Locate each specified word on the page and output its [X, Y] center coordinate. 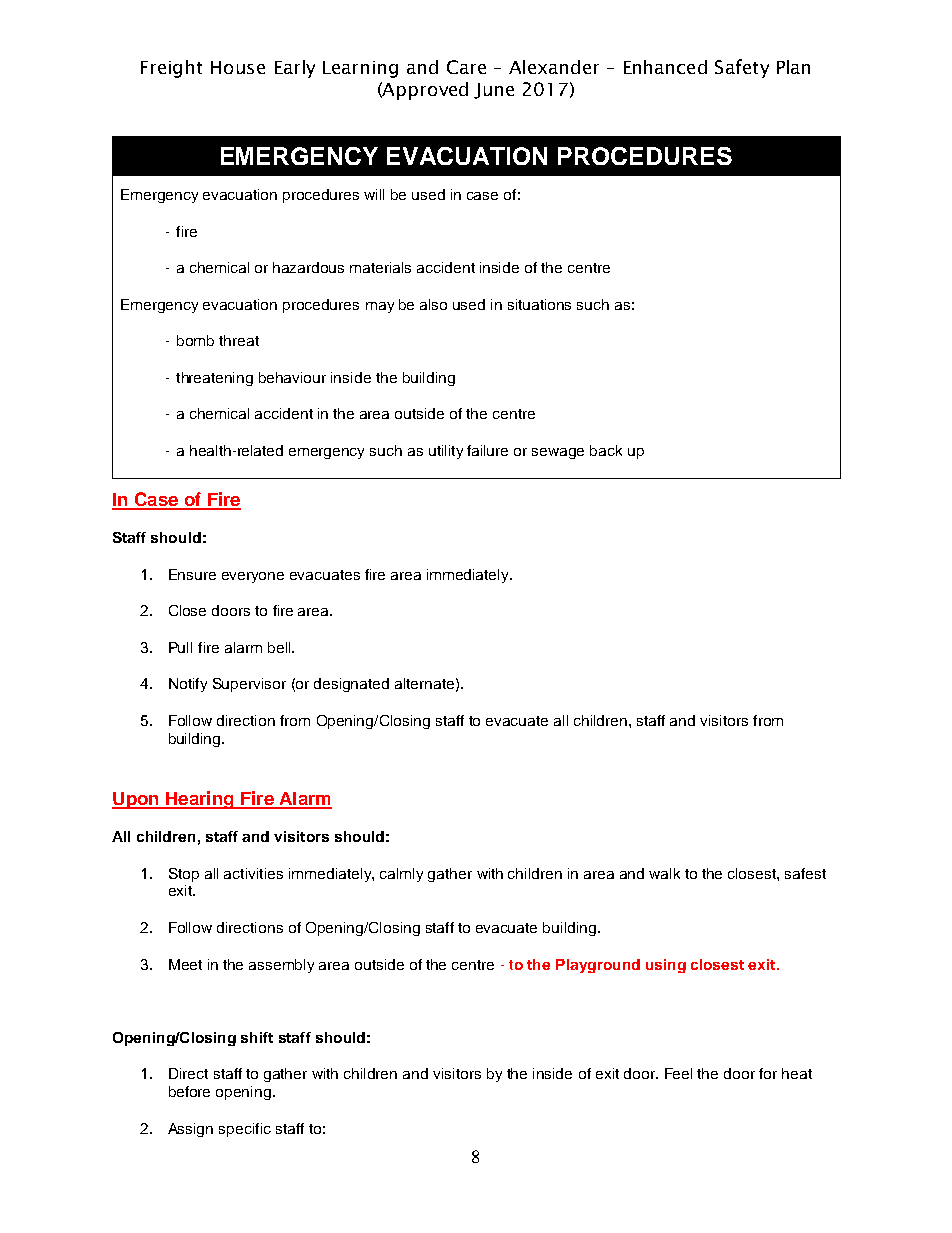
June [494, 91]
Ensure [192, 574]
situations [539, 304]
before [189, 1091]
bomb [195, 340]
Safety [742, 68]
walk [664, 873]
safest [805, 873]
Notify [188, 685]
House [238, 67]
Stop [184, 875]
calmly [401, 875]
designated [351, 685]
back [606, 450]
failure [487, 450]
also [433, 304]
